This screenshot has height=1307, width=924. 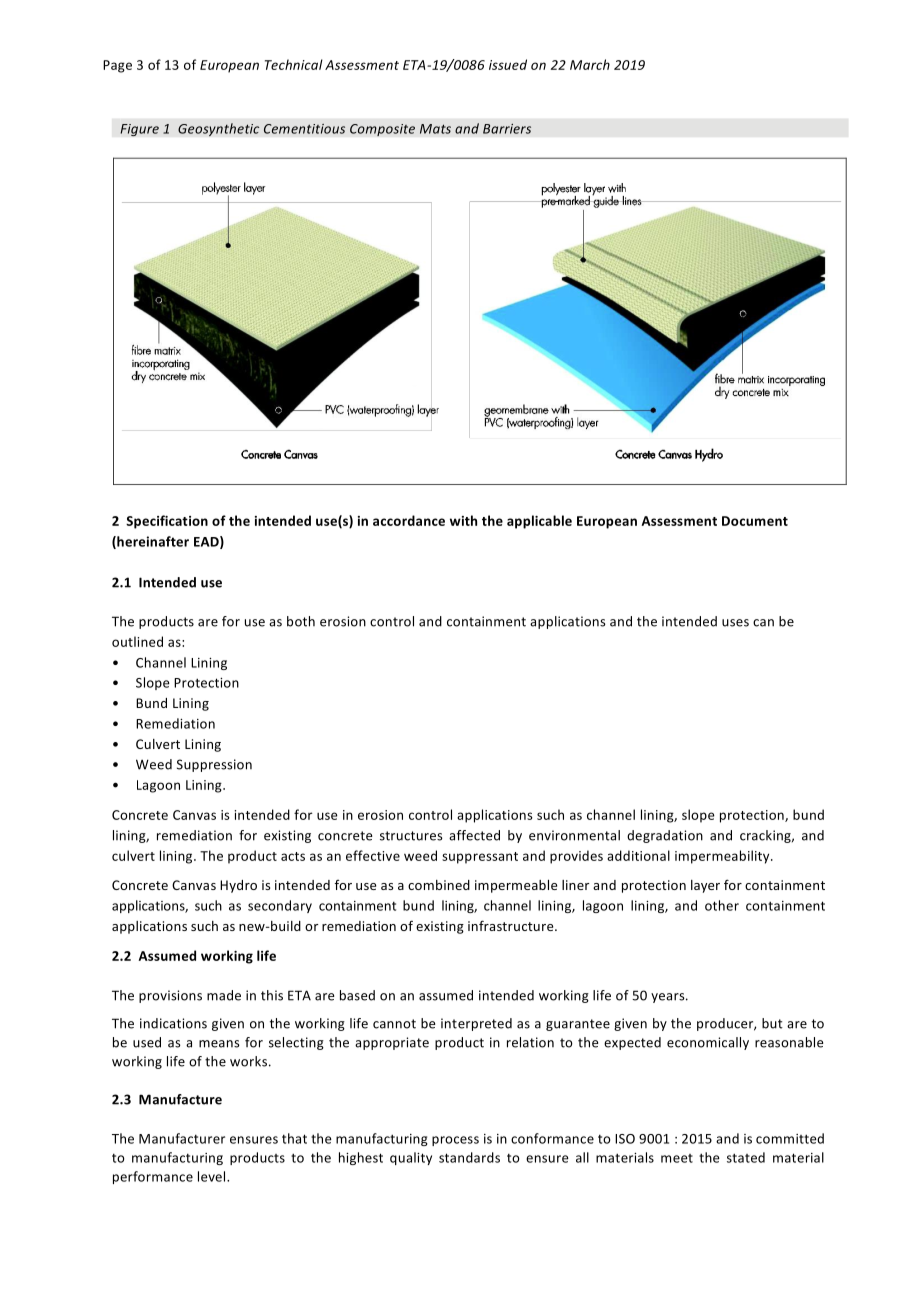 I want to click on Figure, so click(x=139, y=130).
